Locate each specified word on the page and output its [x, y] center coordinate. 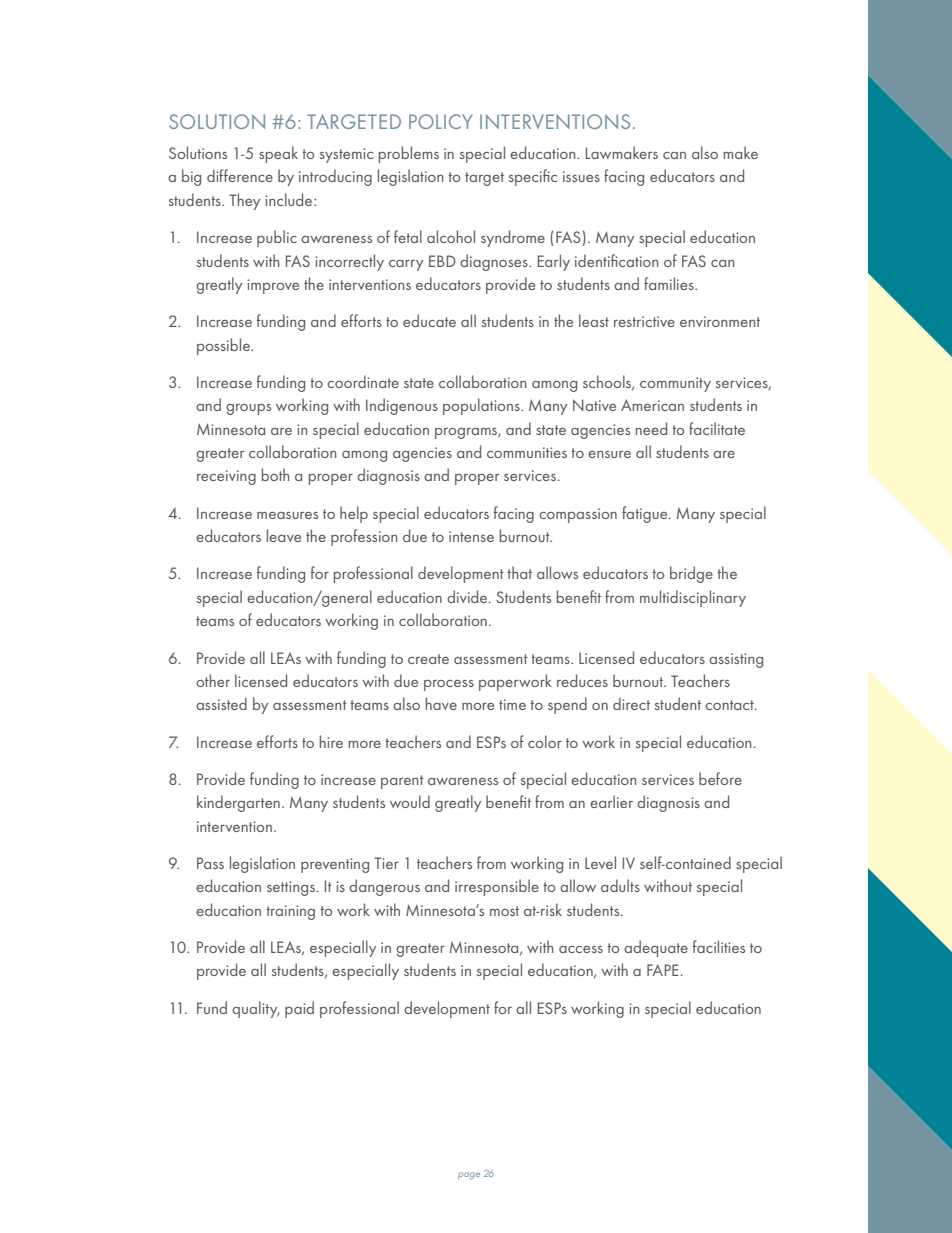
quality [256, 1009]
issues [581, 176]
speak [278, 154]
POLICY [441, 121]
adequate [656, 948]
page [469, 1176]
